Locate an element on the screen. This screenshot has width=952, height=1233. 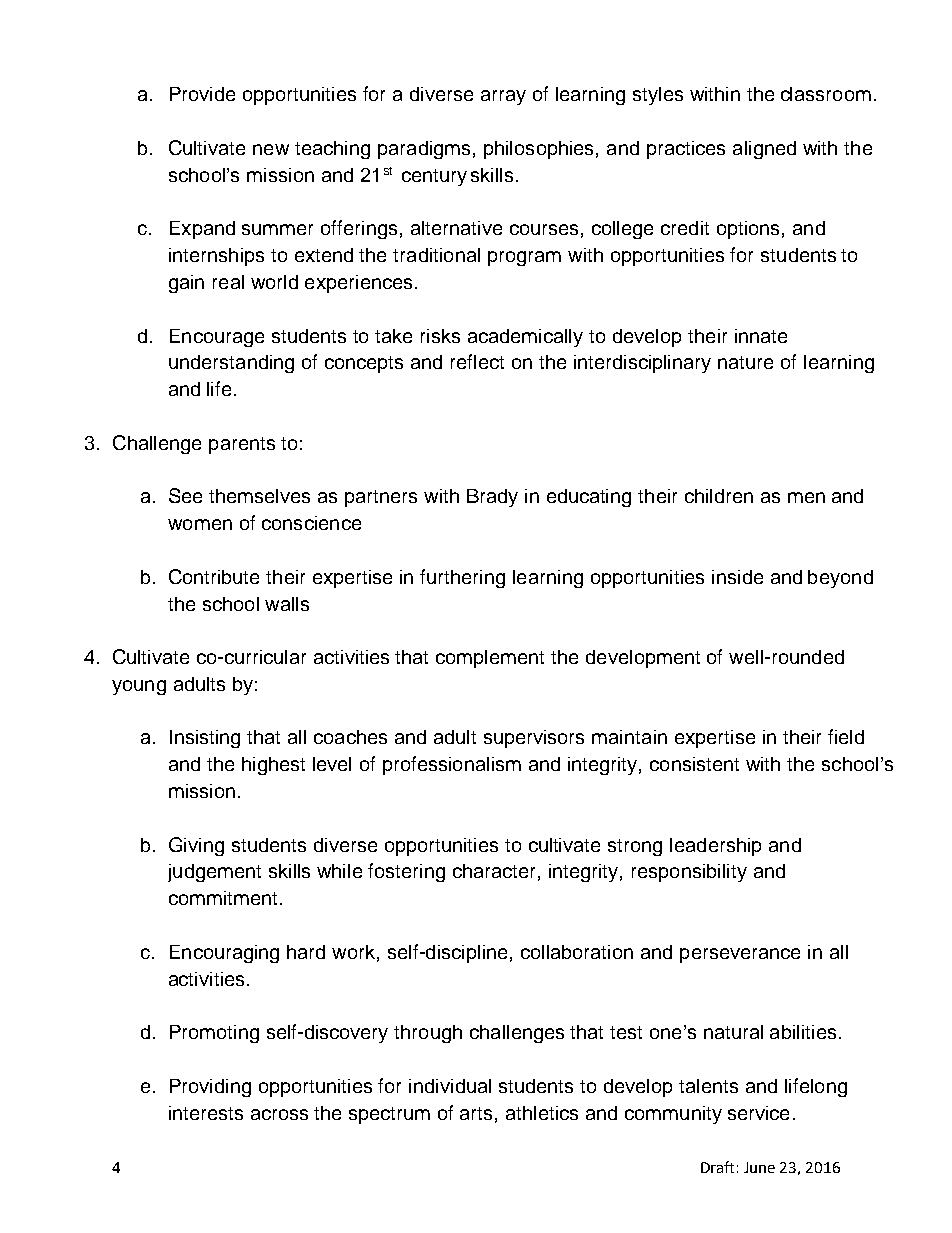
interests is located at coordinates (206, 1113).
